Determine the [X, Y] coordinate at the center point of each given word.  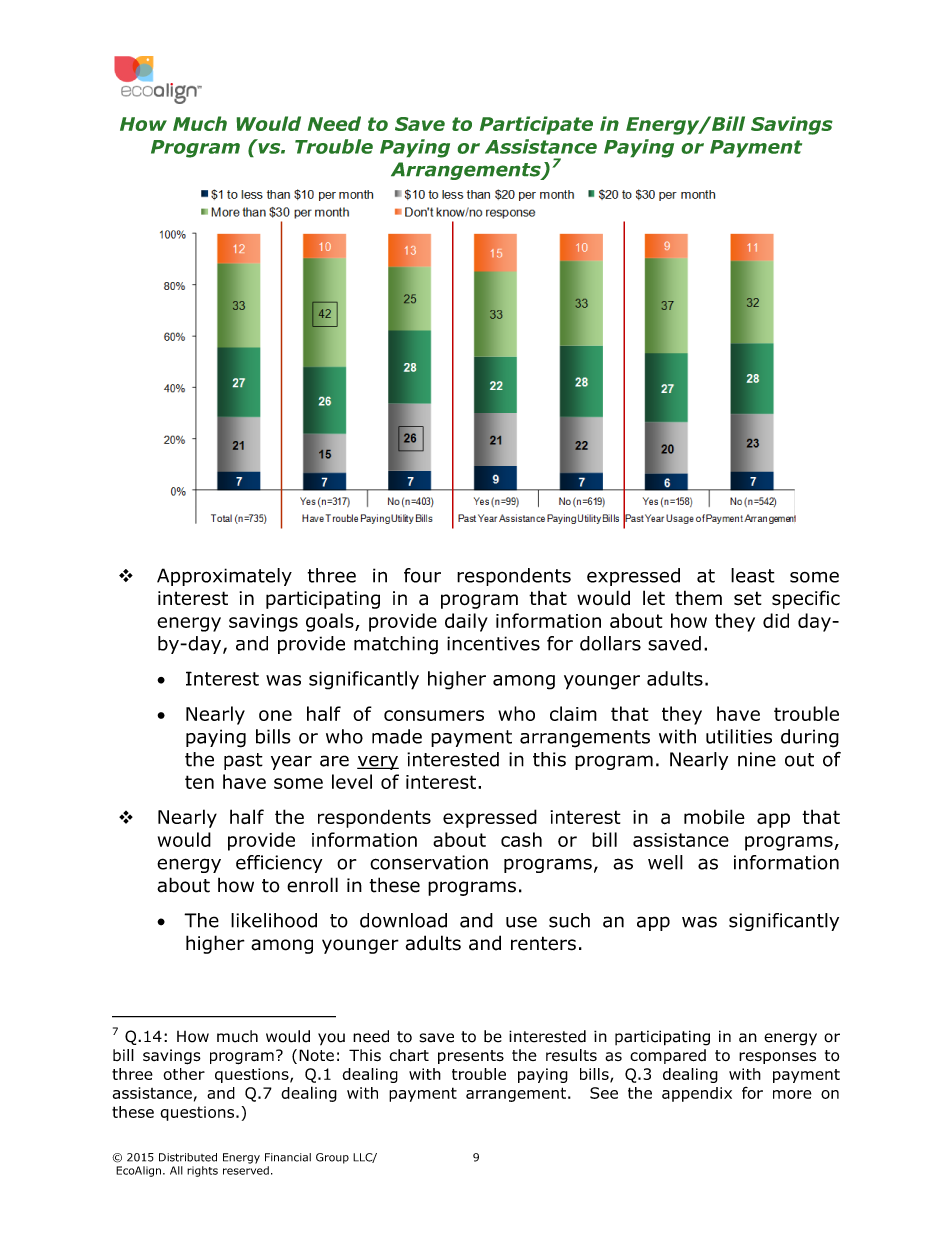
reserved [246, 1170]
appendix [697, 1094]
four [422, 575]
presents [471, 1057]
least [753, 575]
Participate [536, 125]
